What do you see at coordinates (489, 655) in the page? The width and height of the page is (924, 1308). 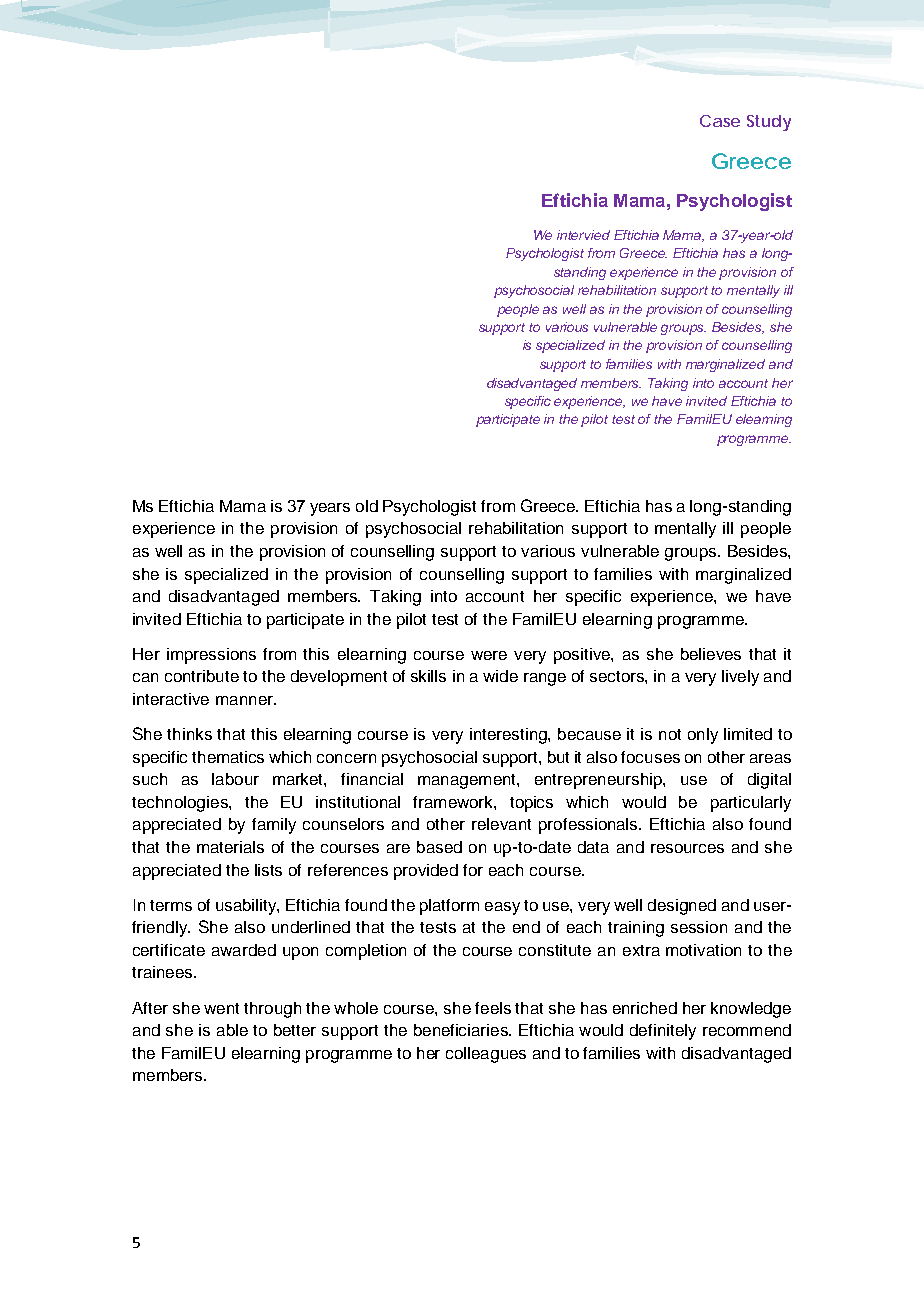 I see `were` at bounding box center [489, 655].
